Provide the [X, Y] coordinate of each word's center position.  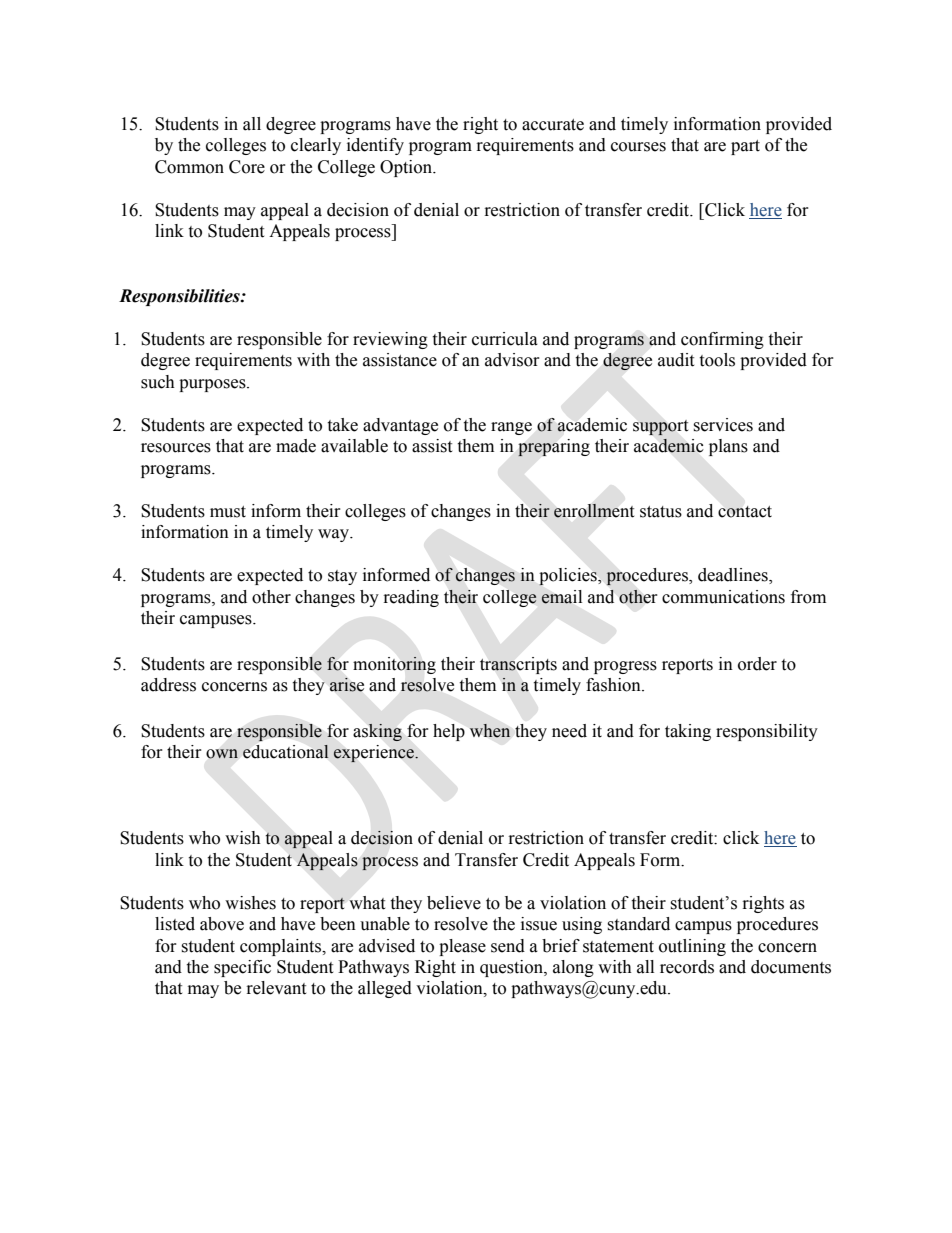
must [228, 512]
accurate [553, 125]
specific [242, 968]
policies [569, 577]
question [512, 968]
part [745, 147]
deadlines [734, 576]
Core [247, 167]
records [687, 967]
